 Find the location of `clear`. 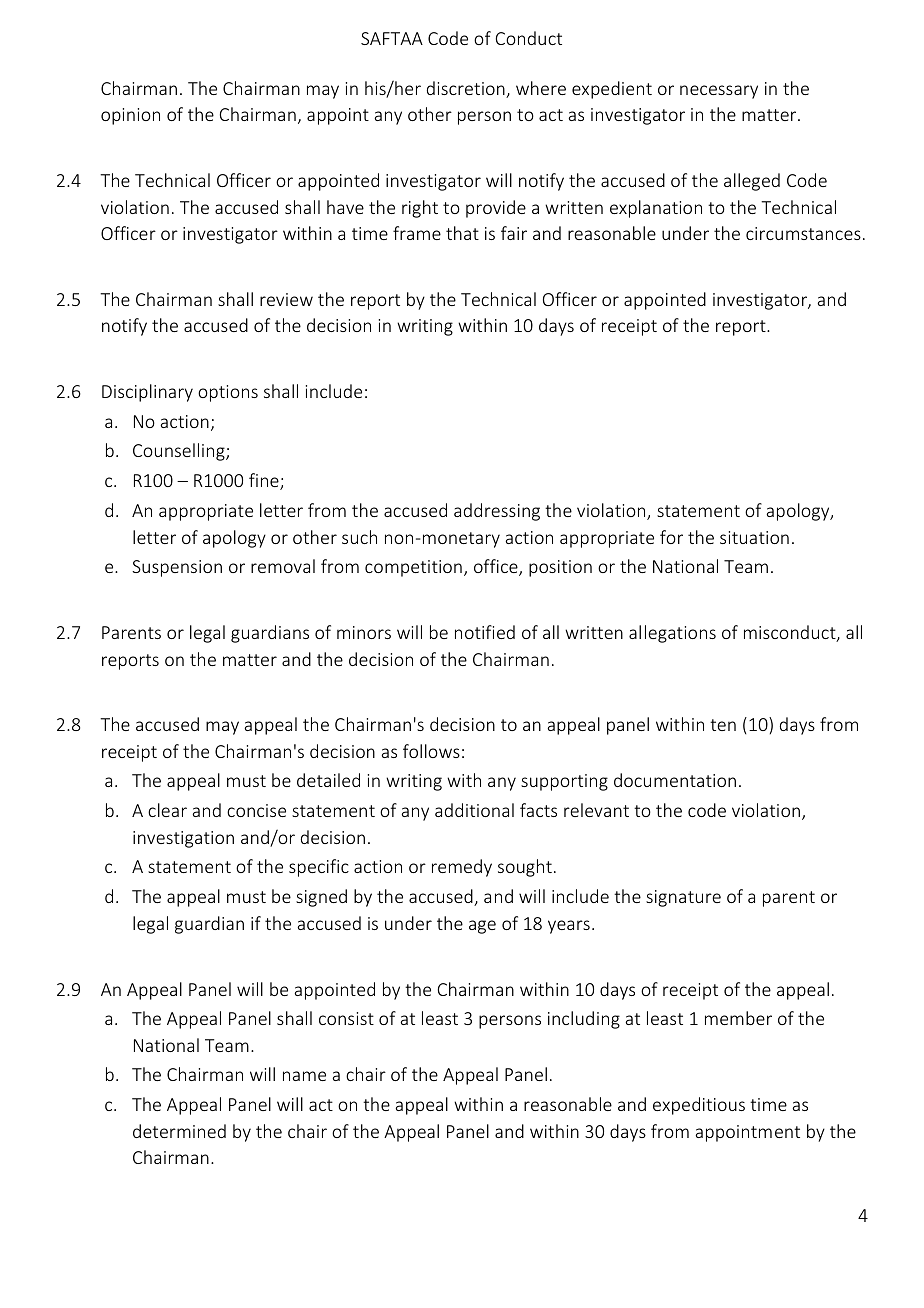

clear is located at coordinates (167, 810).
